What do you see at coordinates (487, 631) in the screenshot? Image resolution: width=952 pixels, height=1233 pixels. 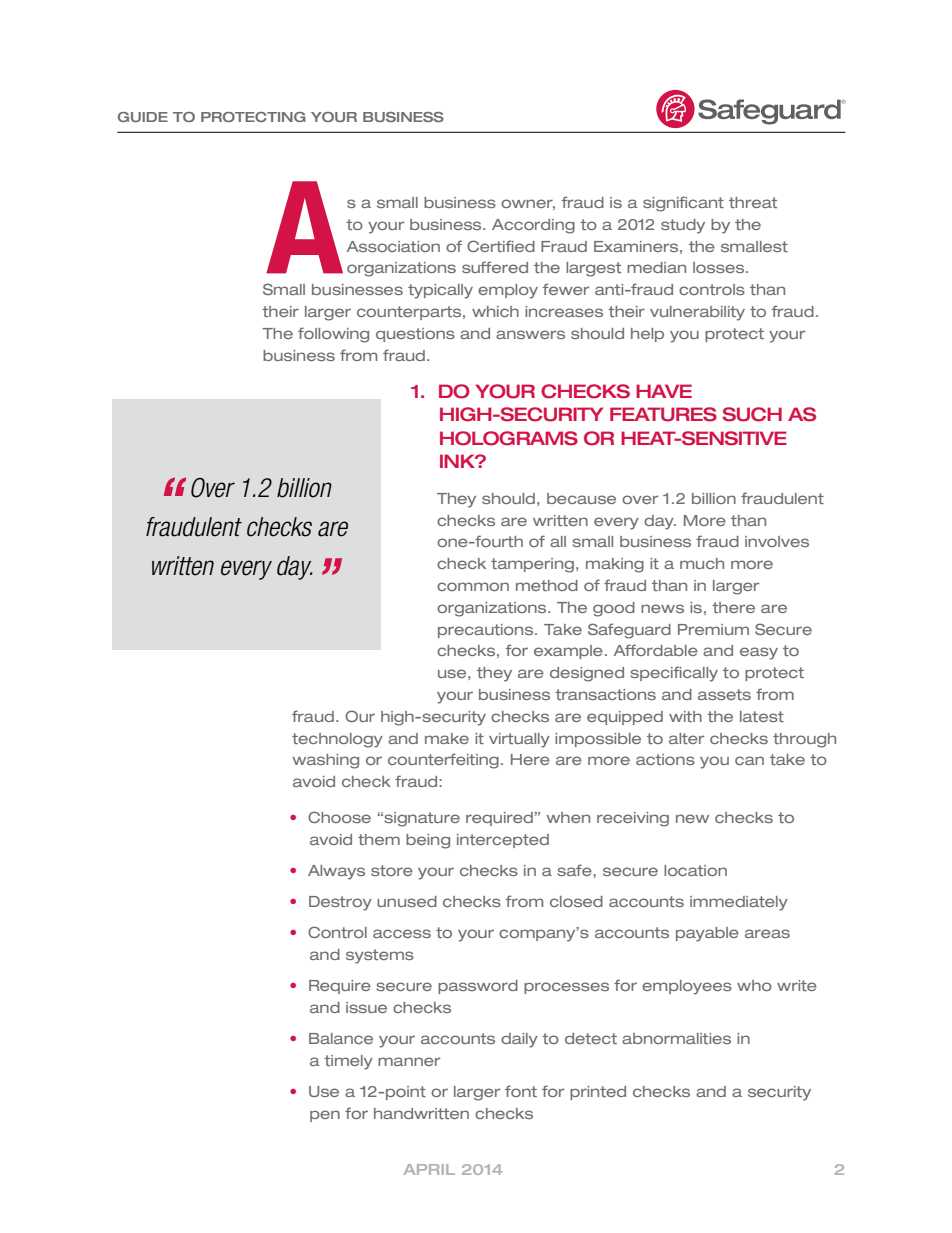 I see `precautions` at bounding box center [487, 631].
